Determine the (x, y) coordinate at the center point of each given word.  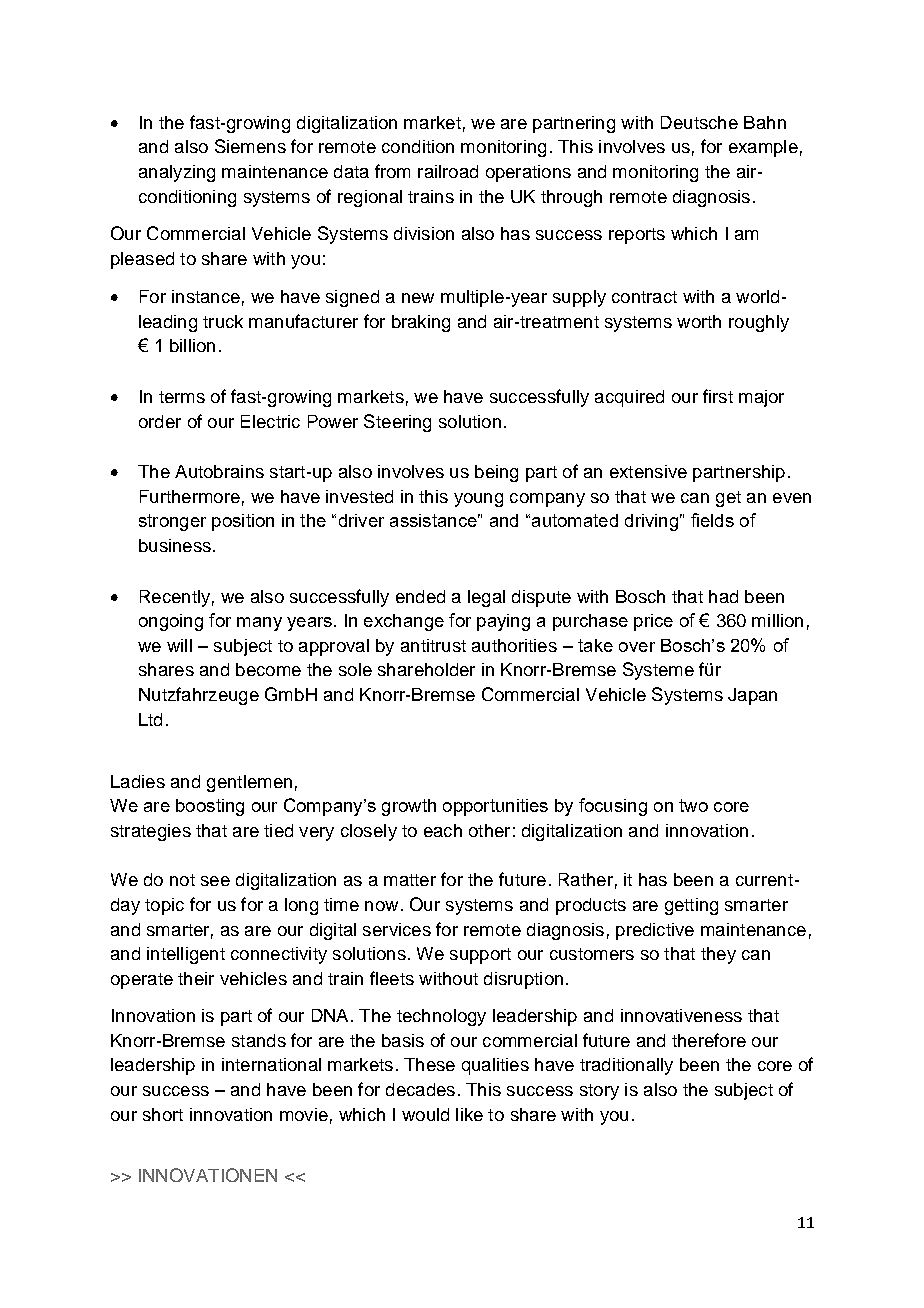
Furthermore (190, 496)
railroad (448, 171)
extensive (648, 471)
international (271, 1064)
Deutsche (699, 122)
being (496, 473)
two (693, 805)
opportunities (495, 807)
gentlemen (249, 783)
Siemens (250, 146)
